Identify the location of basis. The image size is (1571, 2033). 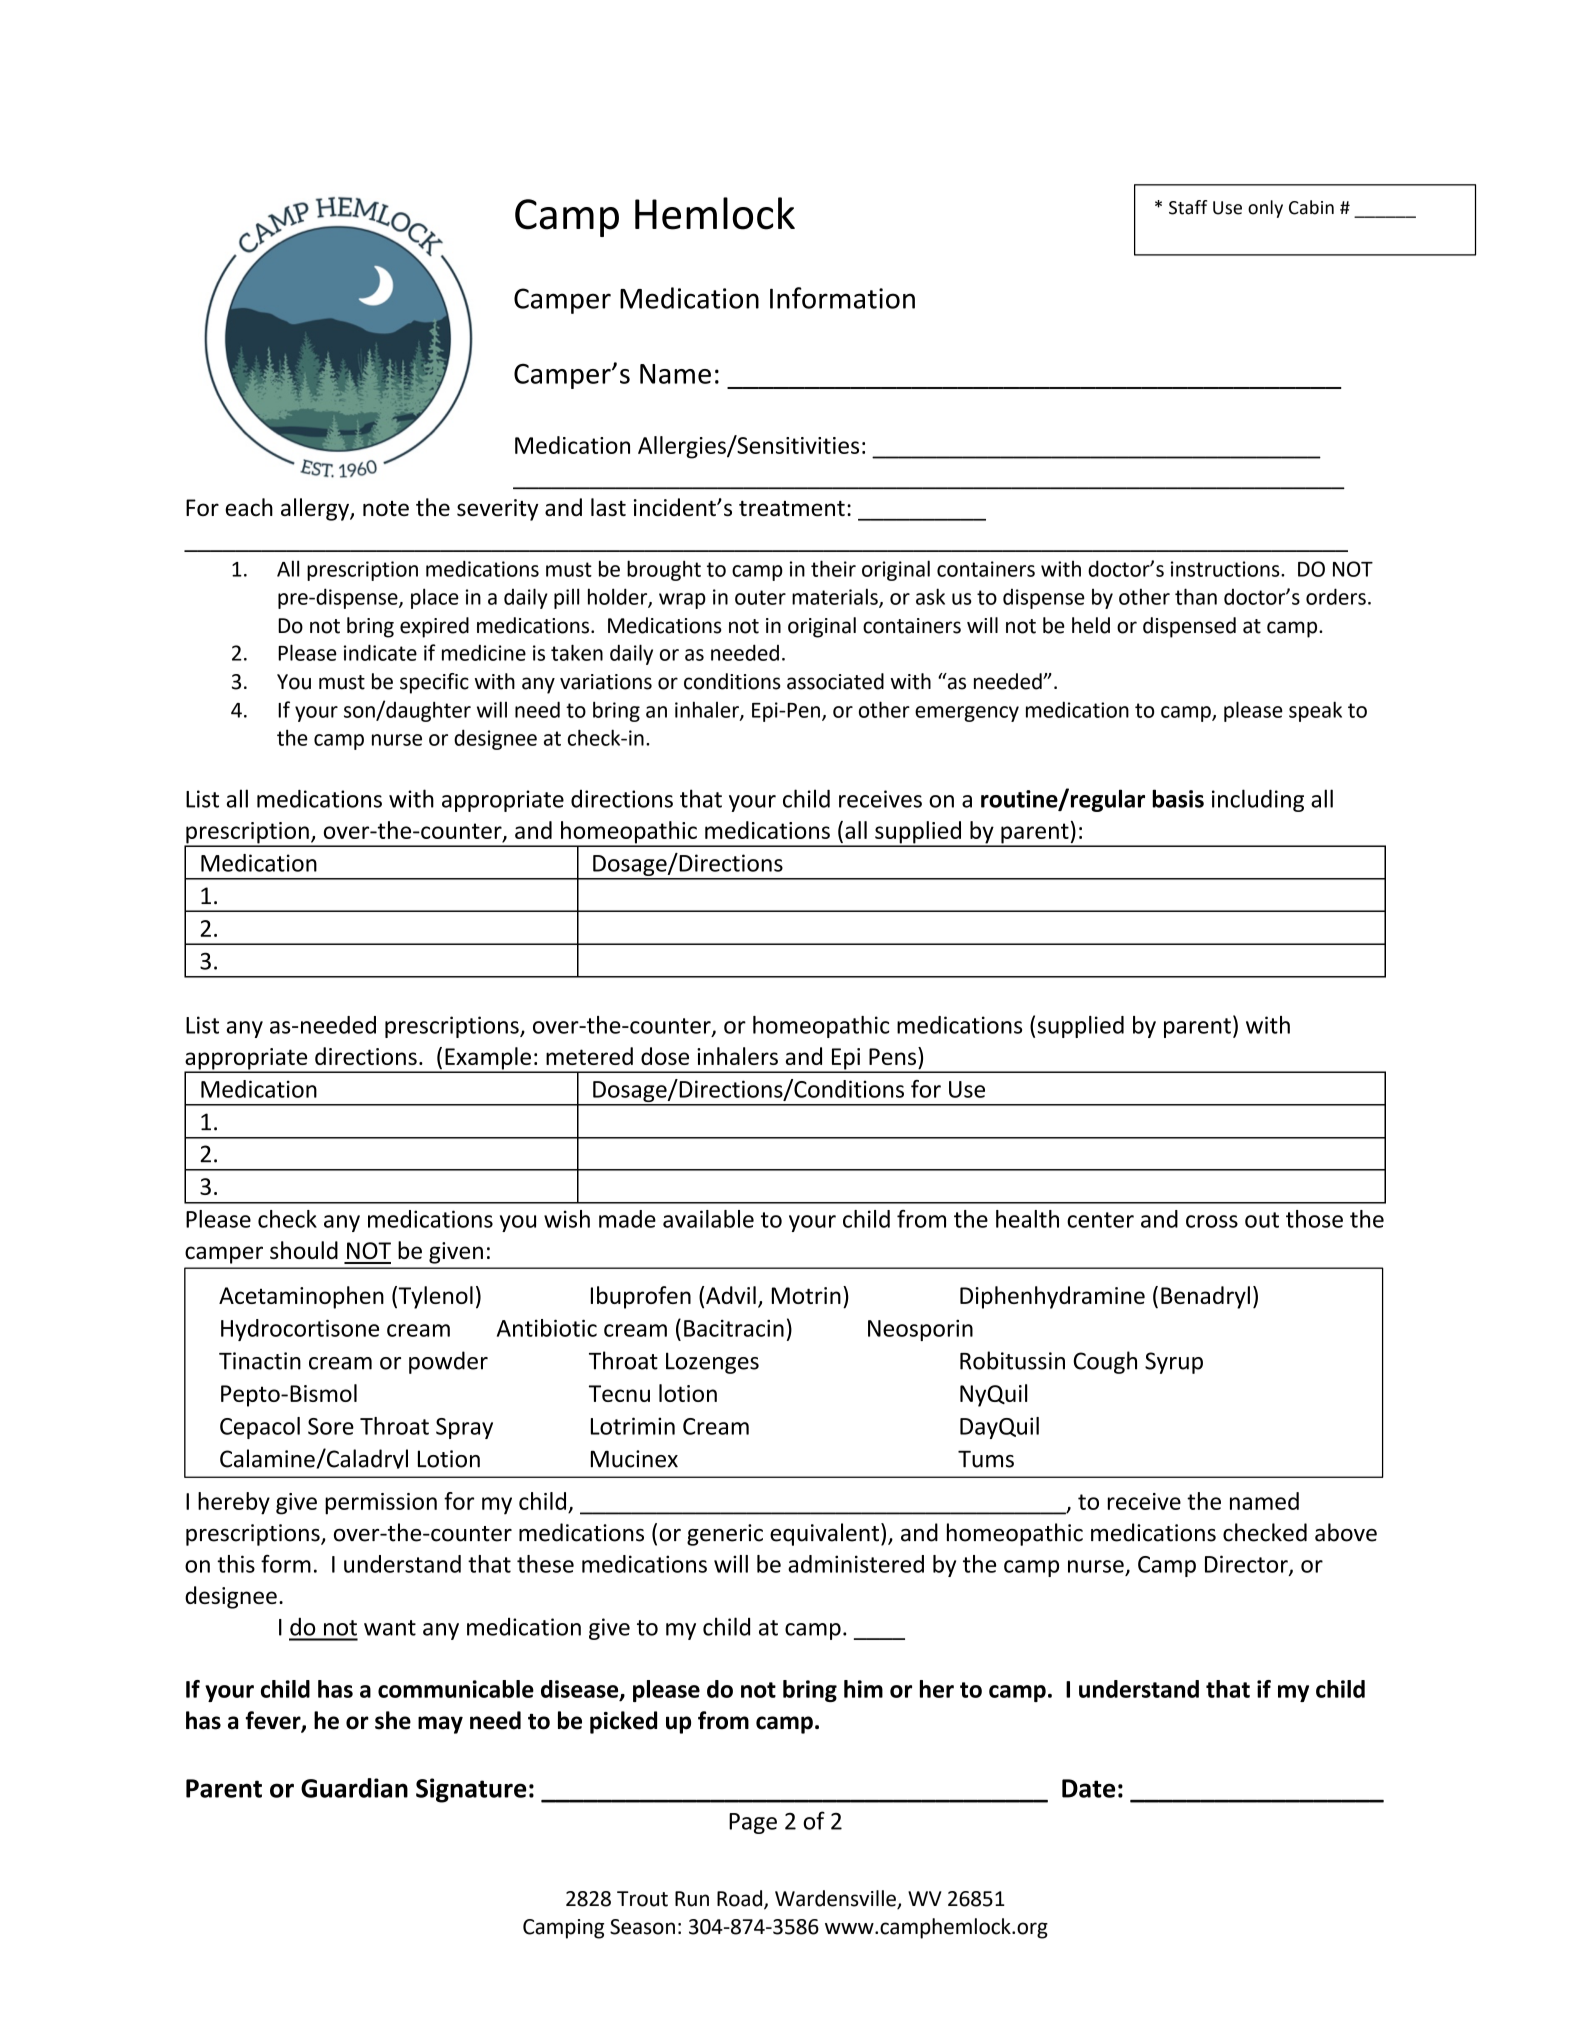
(1178, 798).
